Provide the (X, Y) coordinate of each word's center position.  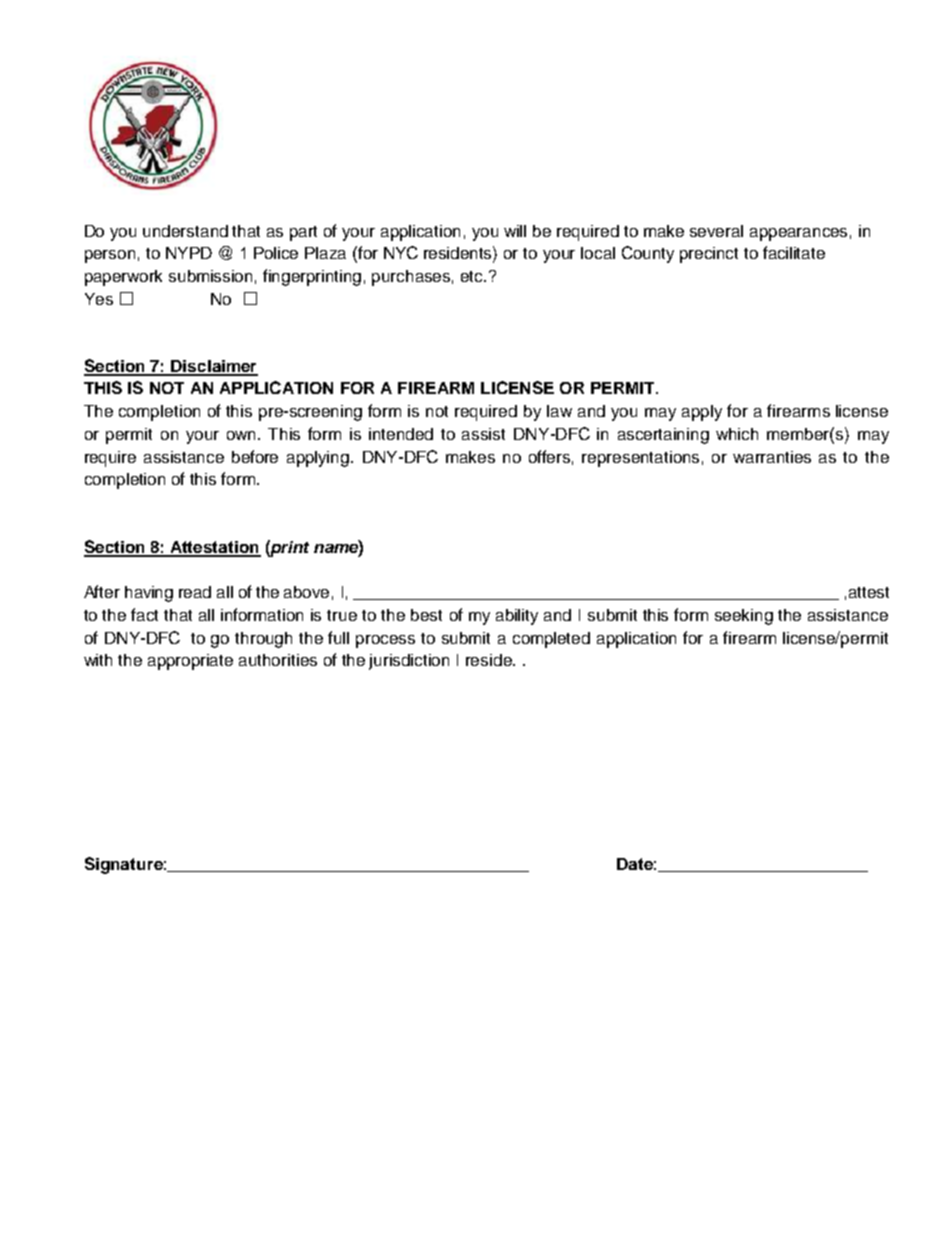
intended (401, 434)
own (243, 435)
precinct (709, 255)
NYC (401, 252)
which (737, 434)
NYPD (189, 253)
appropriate (190, 662)
